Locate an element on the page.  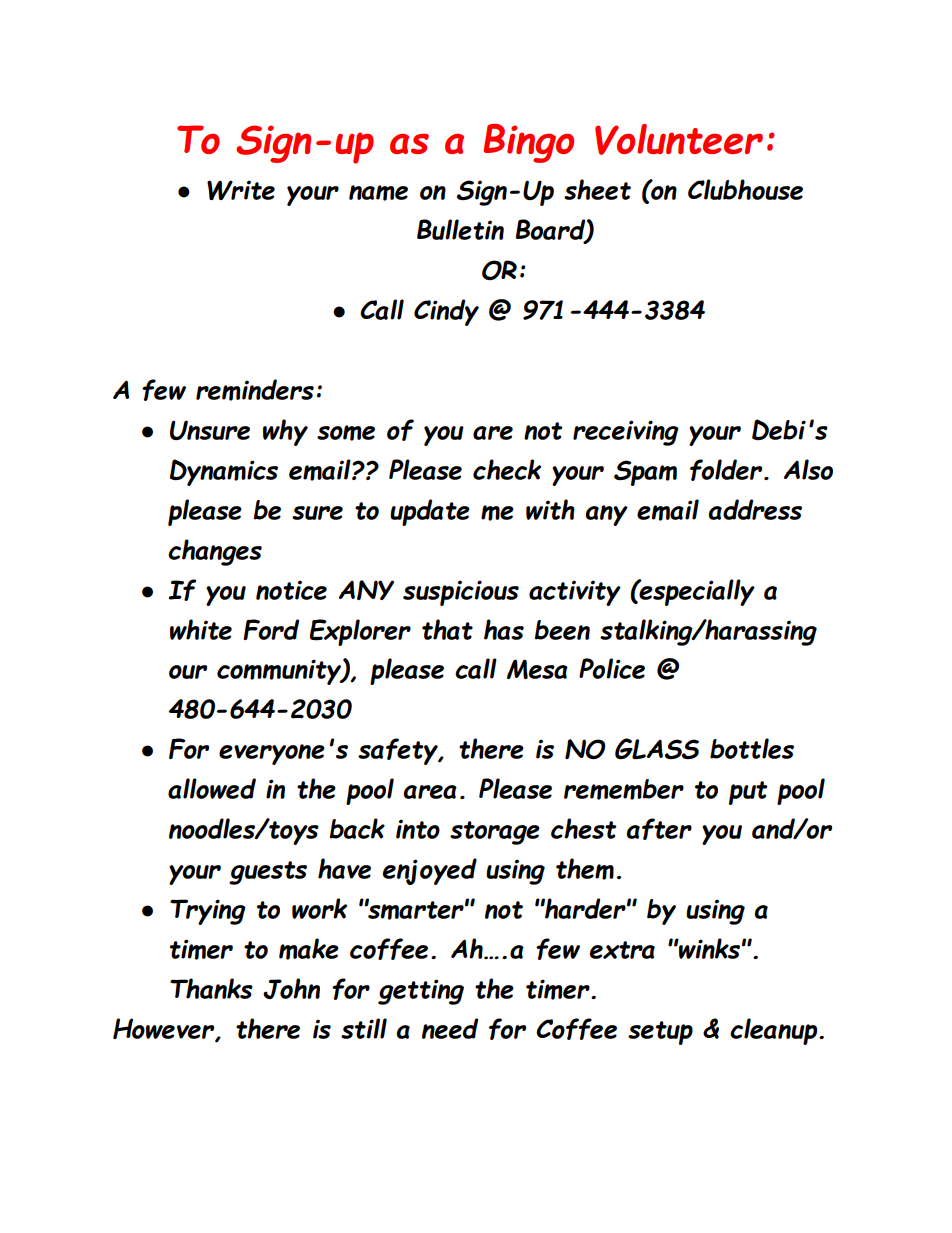
reminders is located at coordinates (255, 390).
